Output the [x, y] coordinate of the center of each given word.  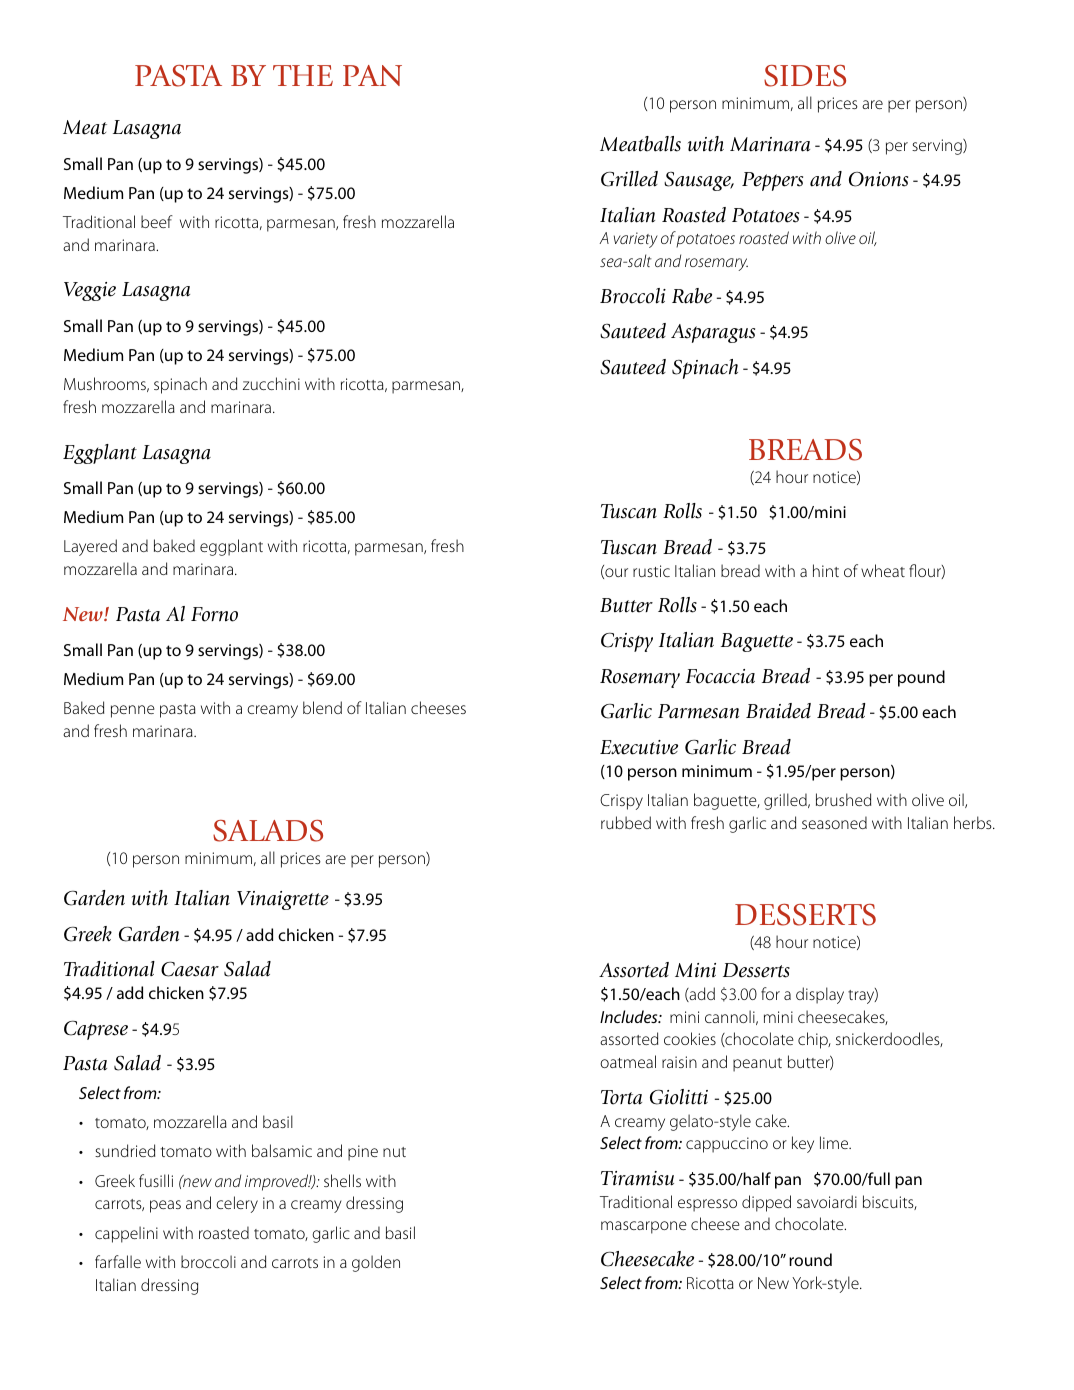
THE [303, 75]
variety [636, 240]
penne [133, 711]
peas [165, 1206]
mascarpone [644, 1227]
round [810, 1259]
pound [921, 678]
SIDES [805, 76]
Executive [639, 747]
